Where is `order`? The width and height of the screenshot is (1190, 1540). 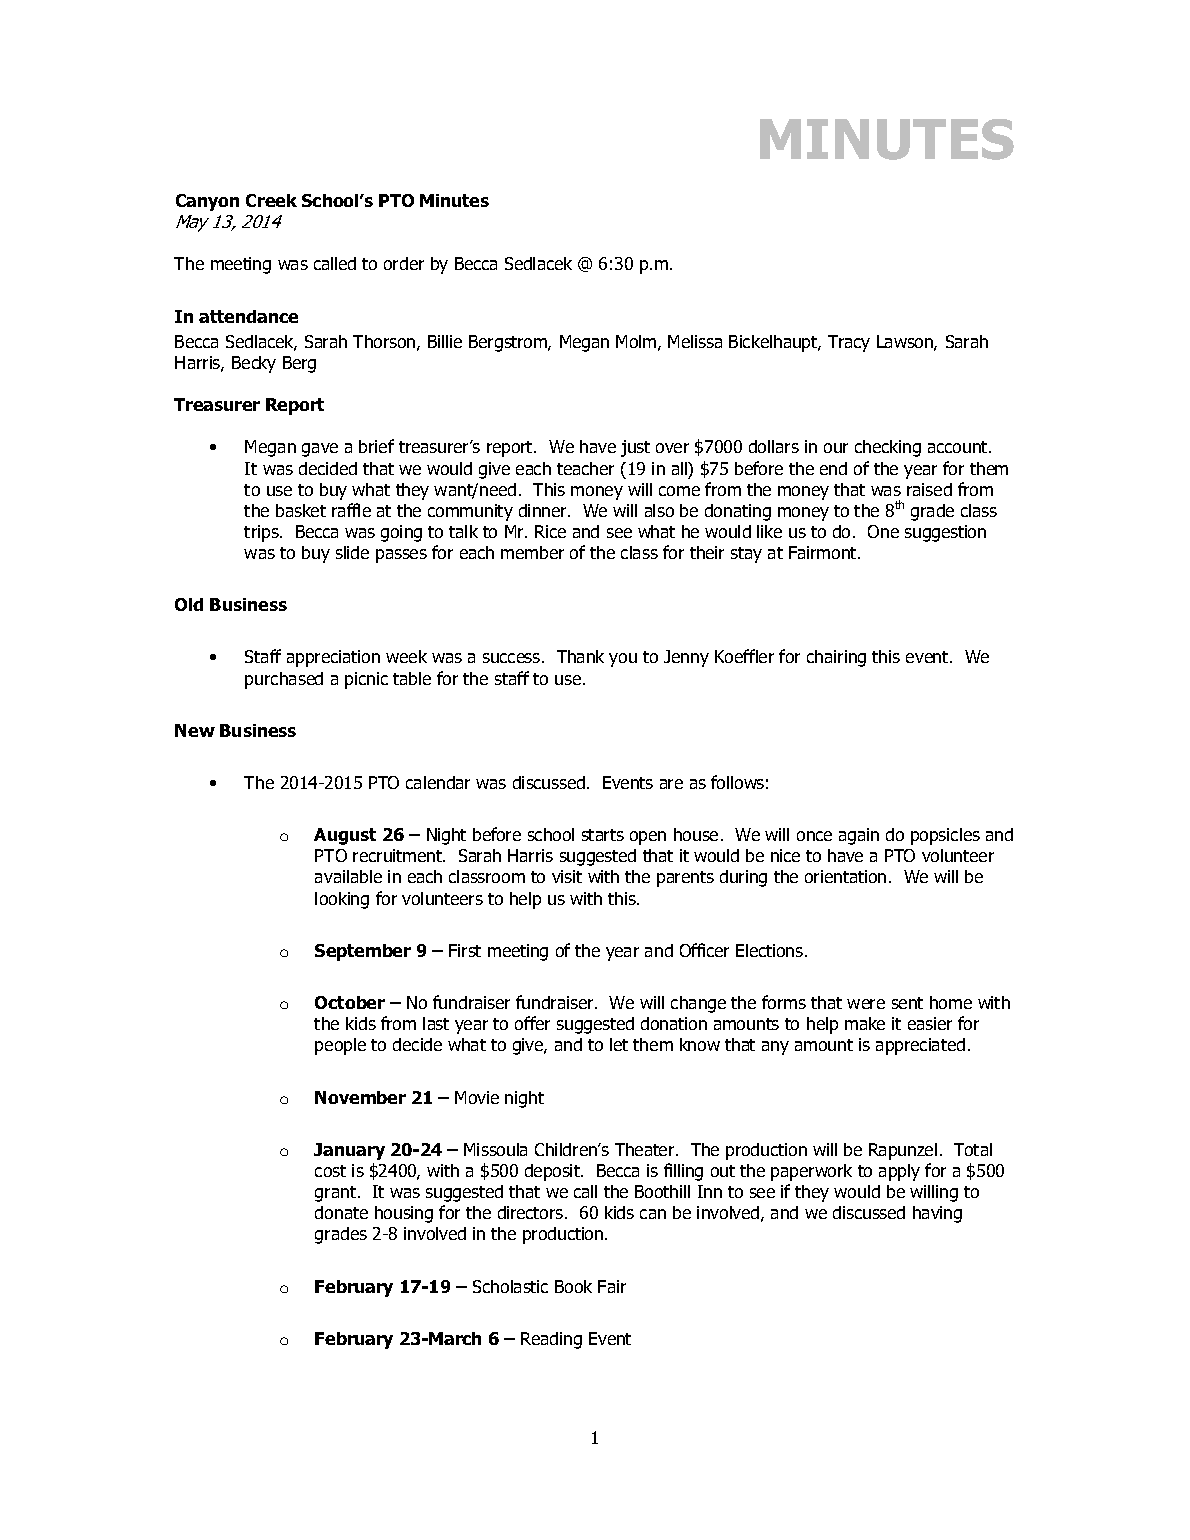
order is located at coordinates (404, 263).
